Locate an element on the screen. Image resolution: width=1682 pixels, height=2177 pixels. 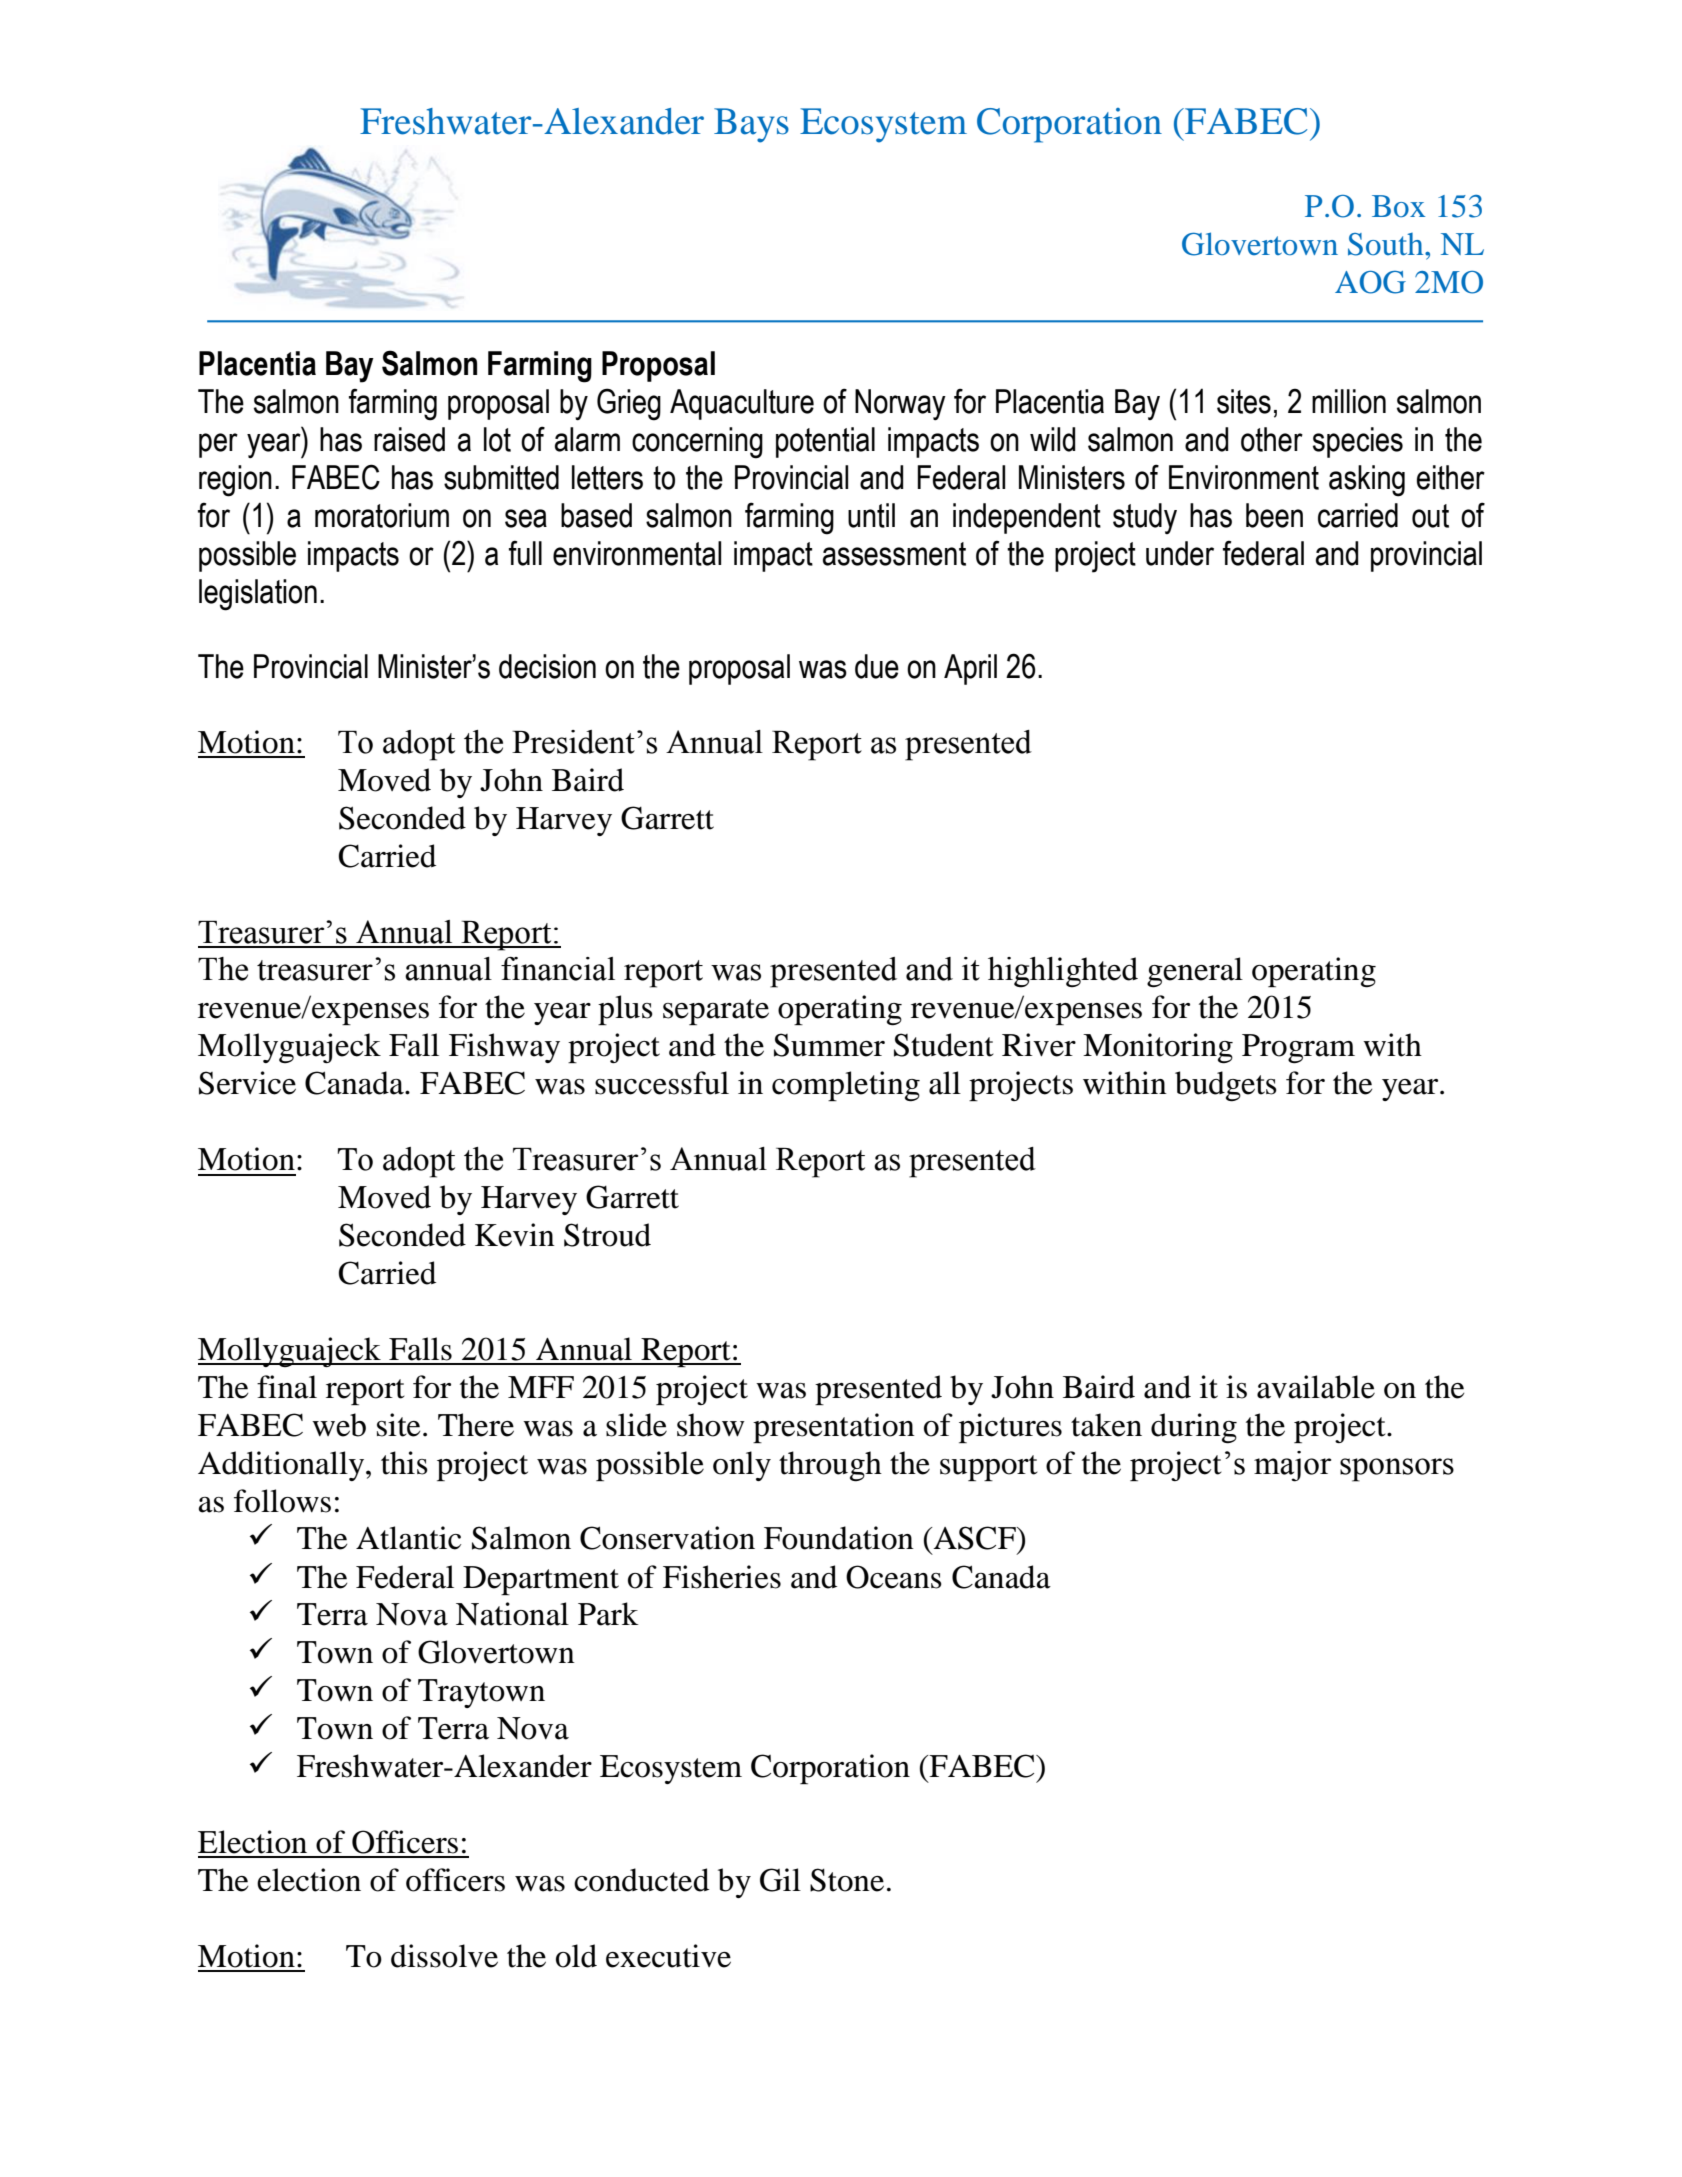
Program is located at coordinates (1298, 1049).
